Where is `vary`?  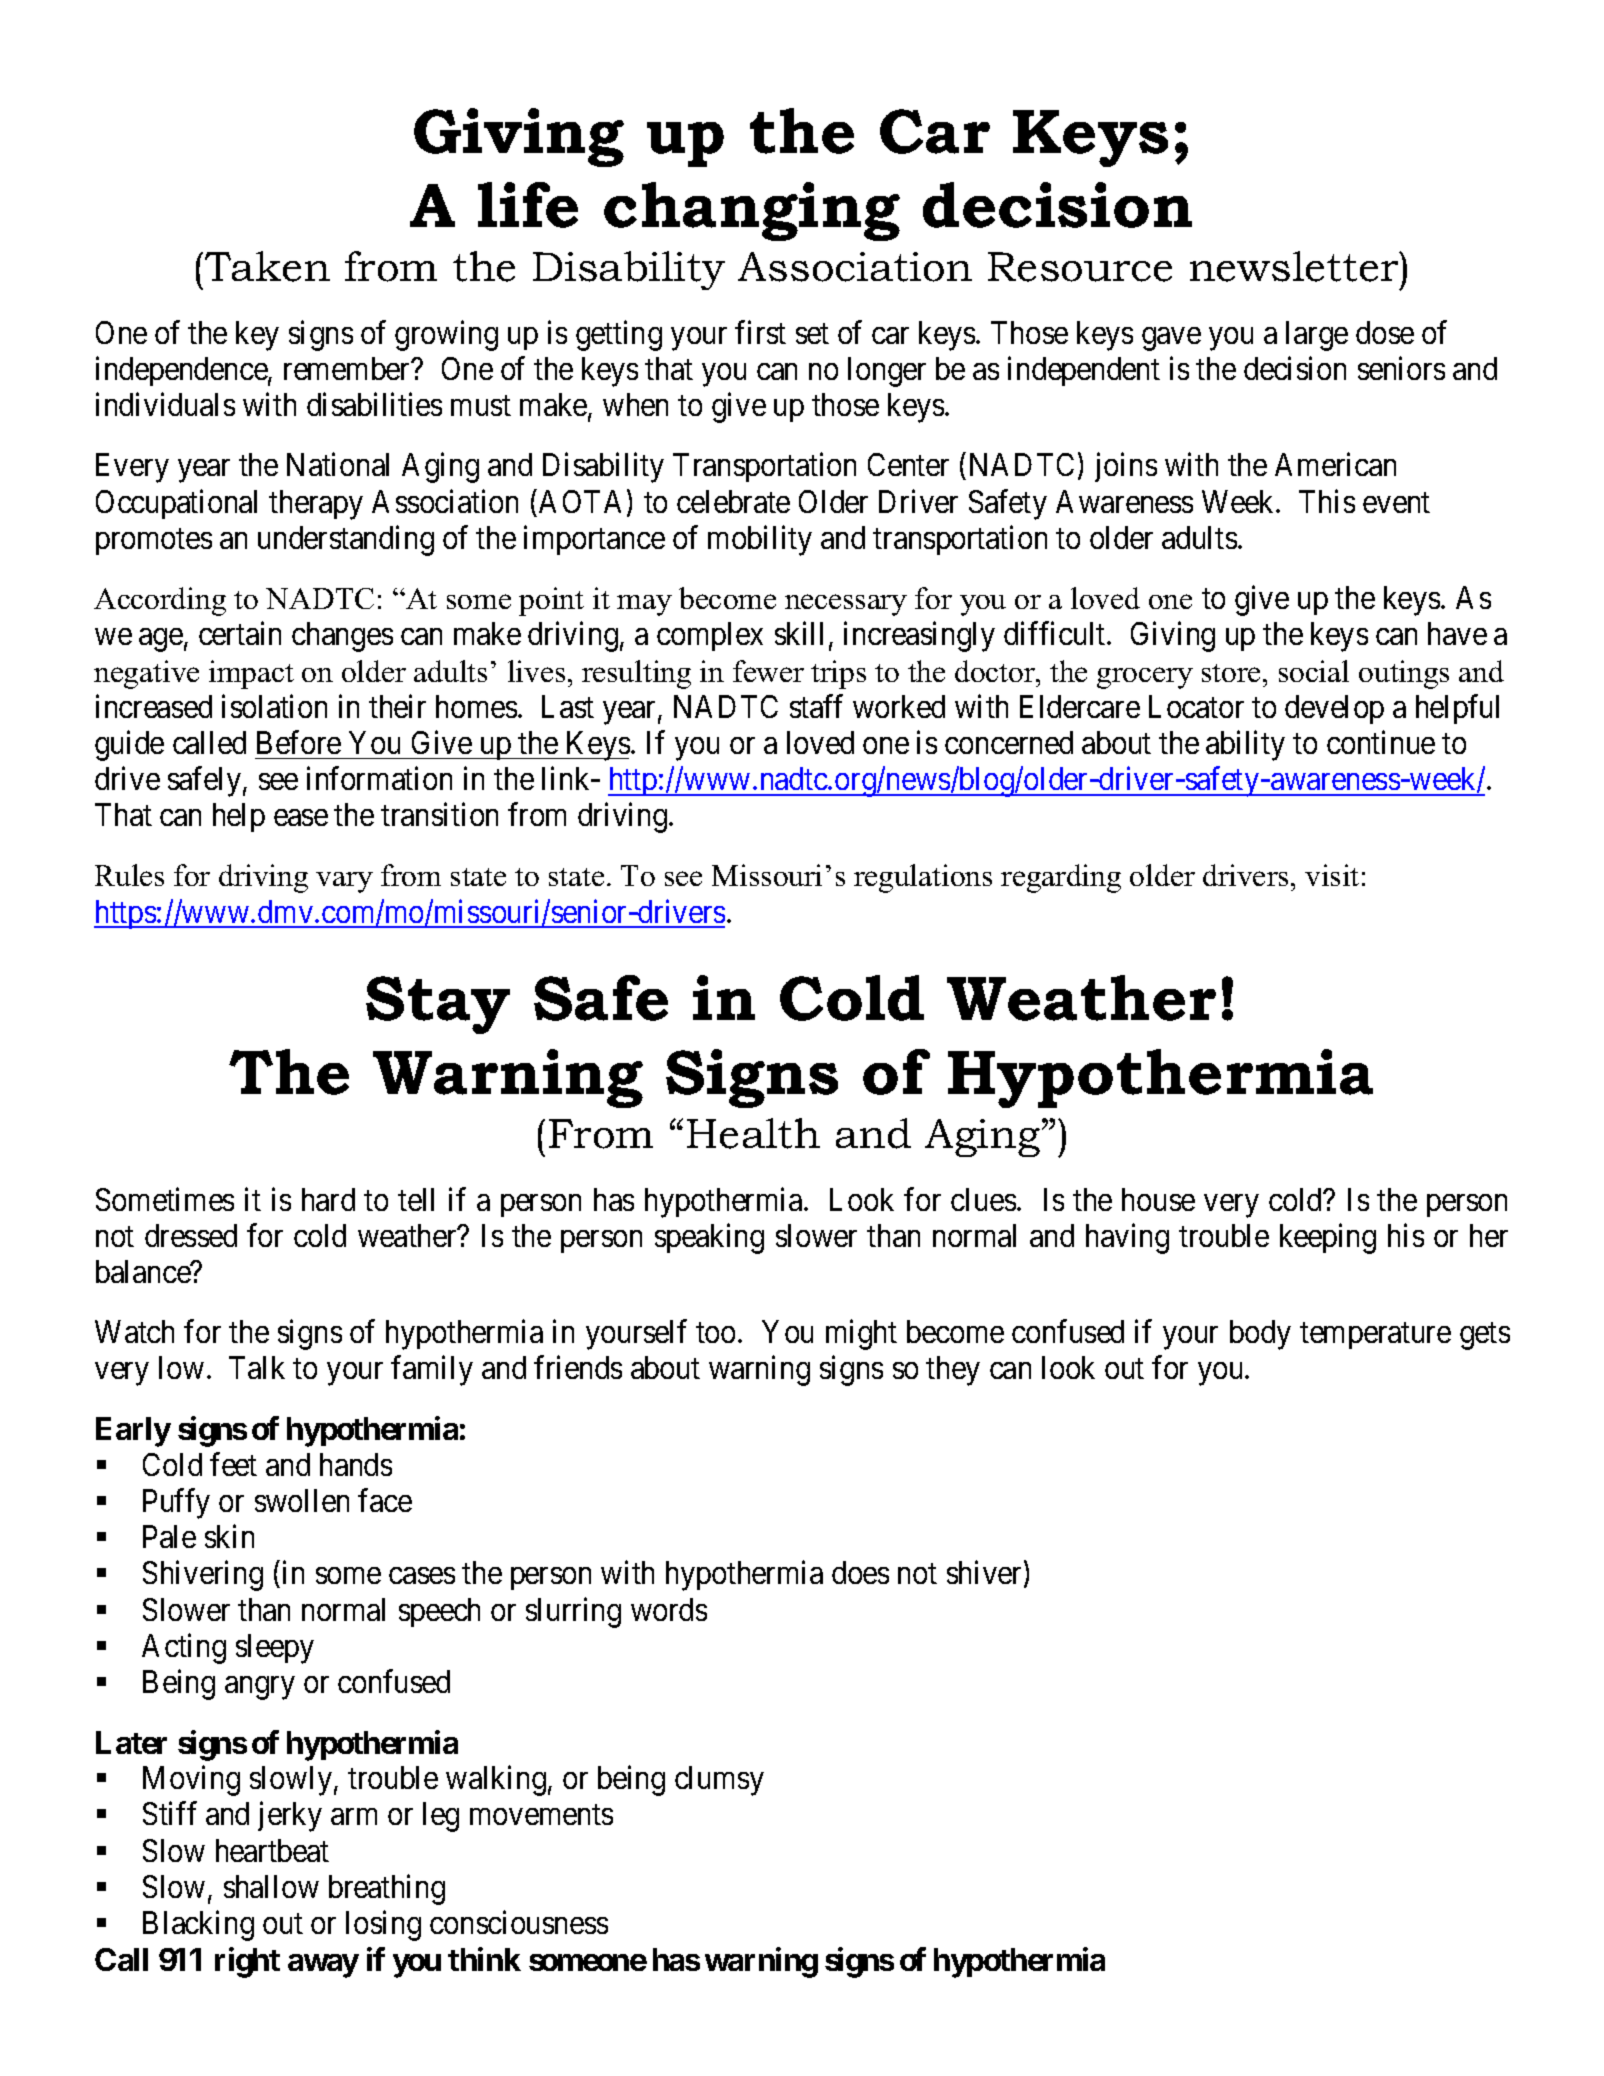 vary is located at coordinates (344, 882).
